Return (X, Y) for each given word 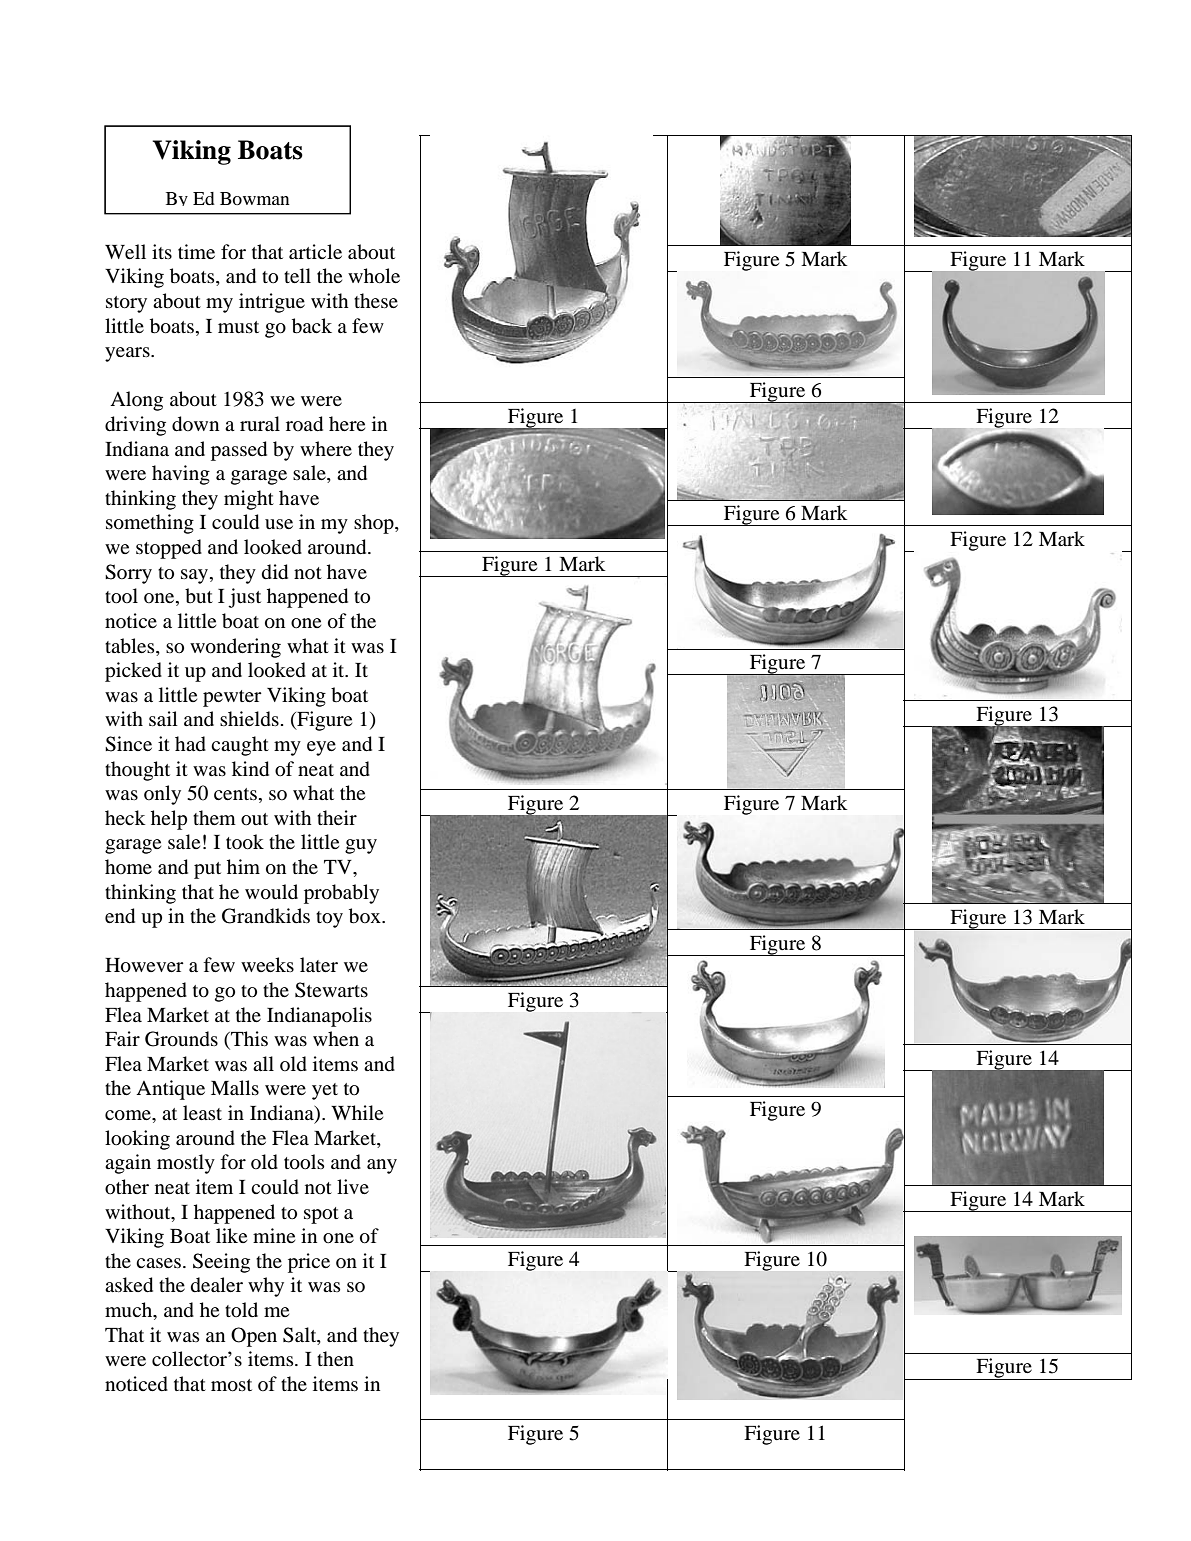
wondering (235, 648)
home (128, 866)
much (130, 1311)
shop (375, 524)
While (357, 1112)
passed (239, 451)
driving (135, 426)
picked (133, 672)
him (243, 866)
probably (341, 894)
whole (374, 276)
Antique (170, 1090)
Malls (235, 1087)
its (162, 251)
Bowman (255, 198)
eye (321, 748)
